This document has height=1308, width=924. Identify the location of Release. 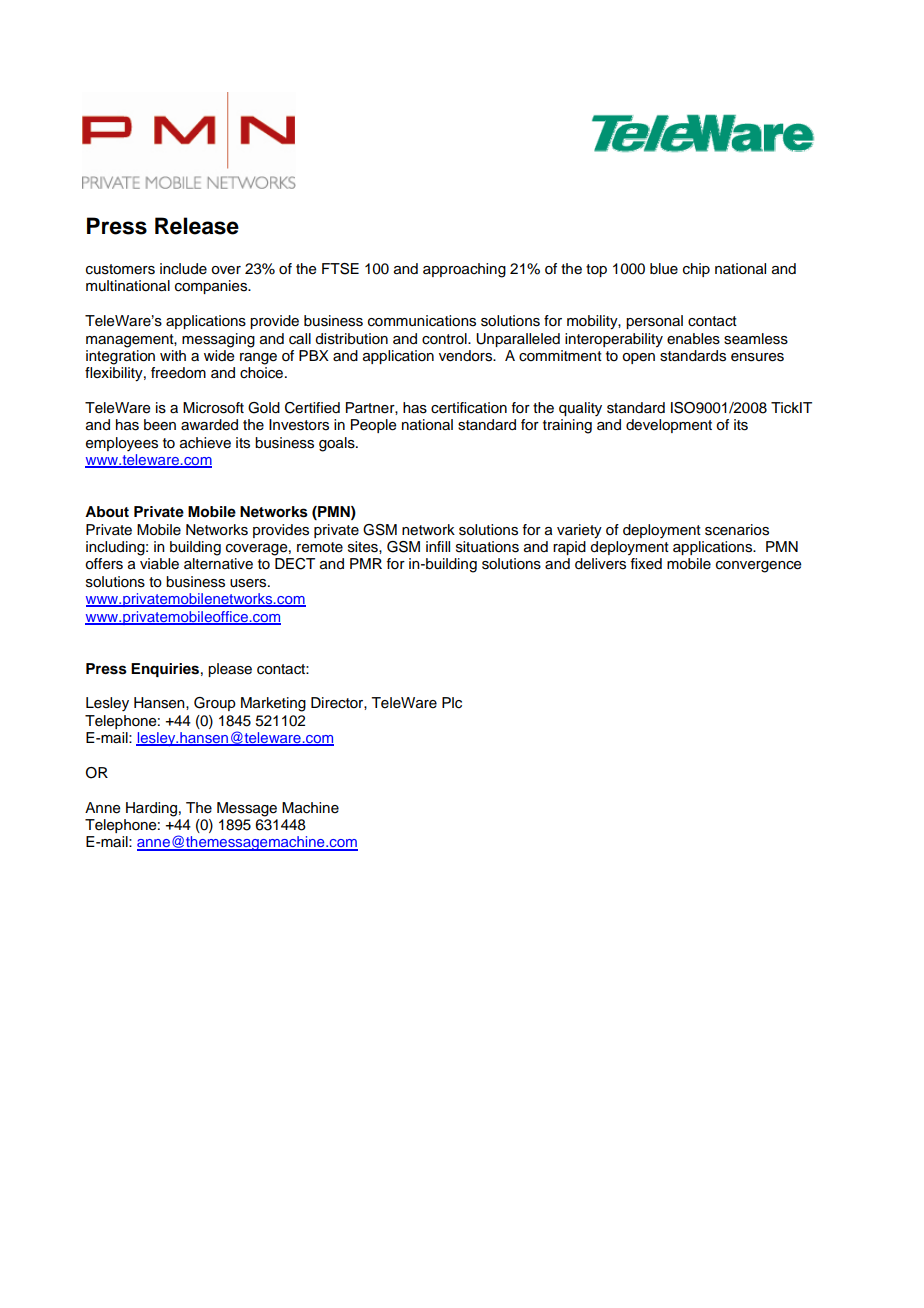
(197, 226).
